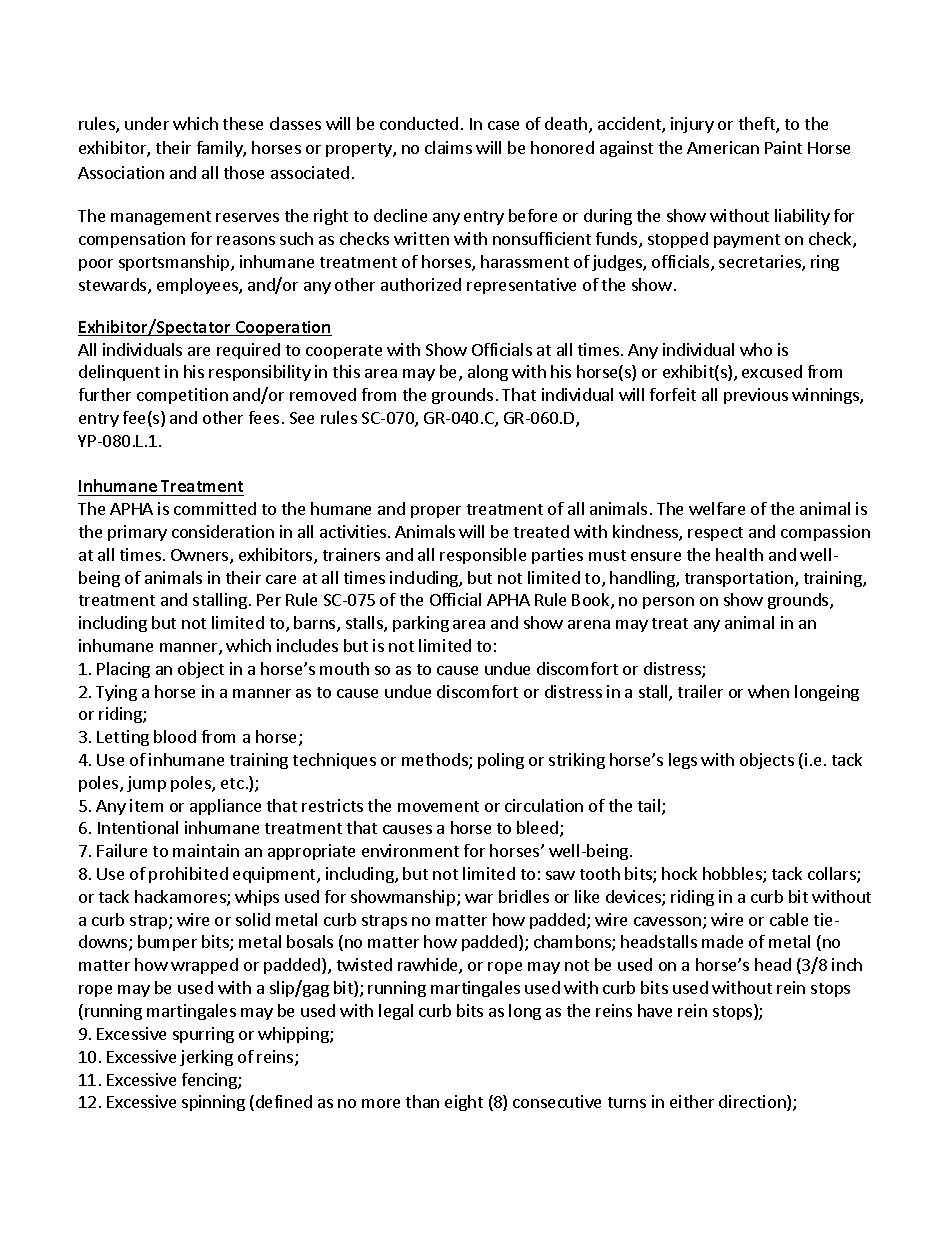  Describe the element at coordinates (210, 1081) in the screenshot. I see `fencing` at that location.
